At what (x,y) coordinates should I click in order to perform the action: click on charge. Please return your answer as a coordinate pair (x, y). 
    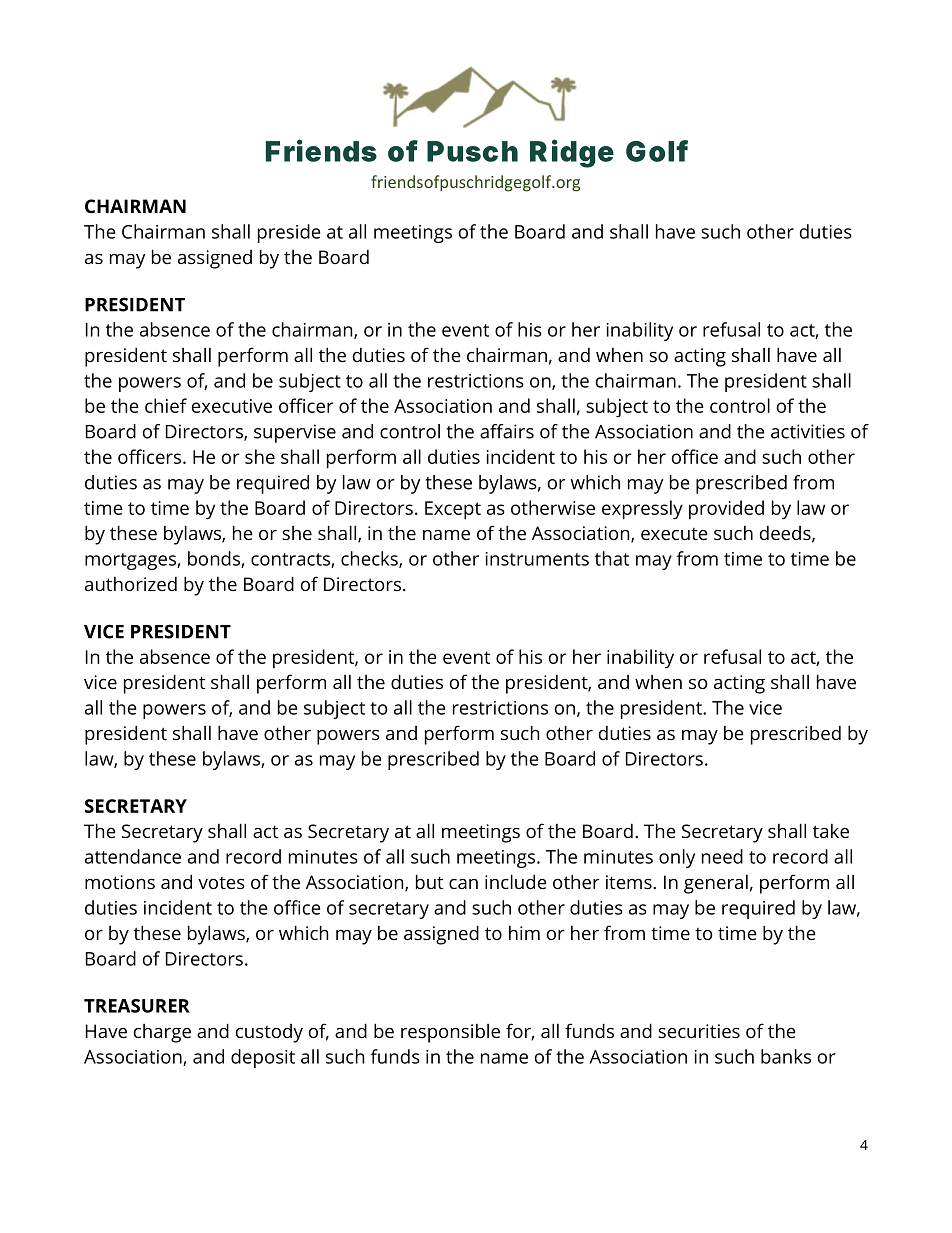
    Looking at the image, I should click on (162, 1033).
